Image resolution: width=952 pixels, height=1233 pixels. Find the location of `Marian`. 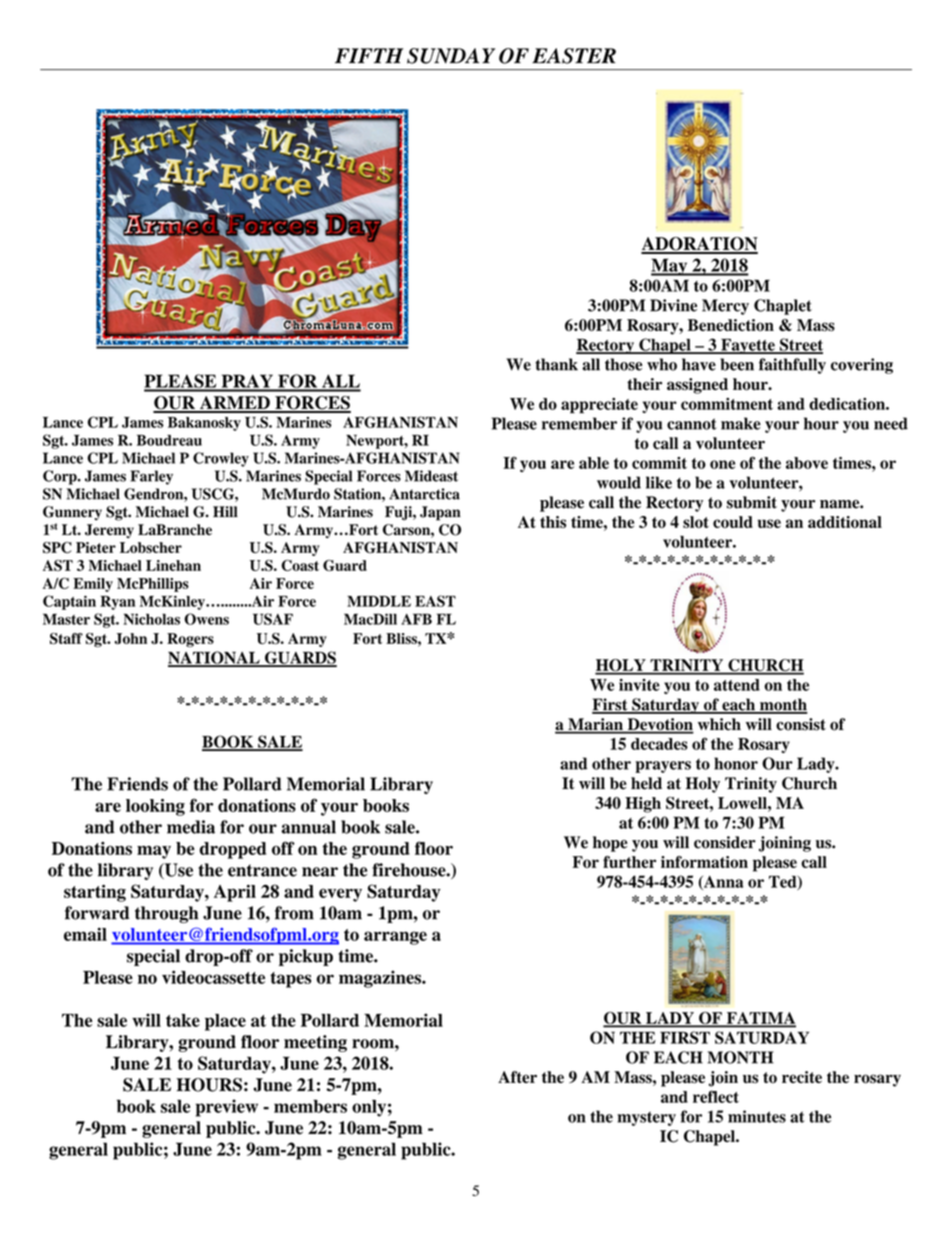

Marian is located at coordinates (595, 725).
